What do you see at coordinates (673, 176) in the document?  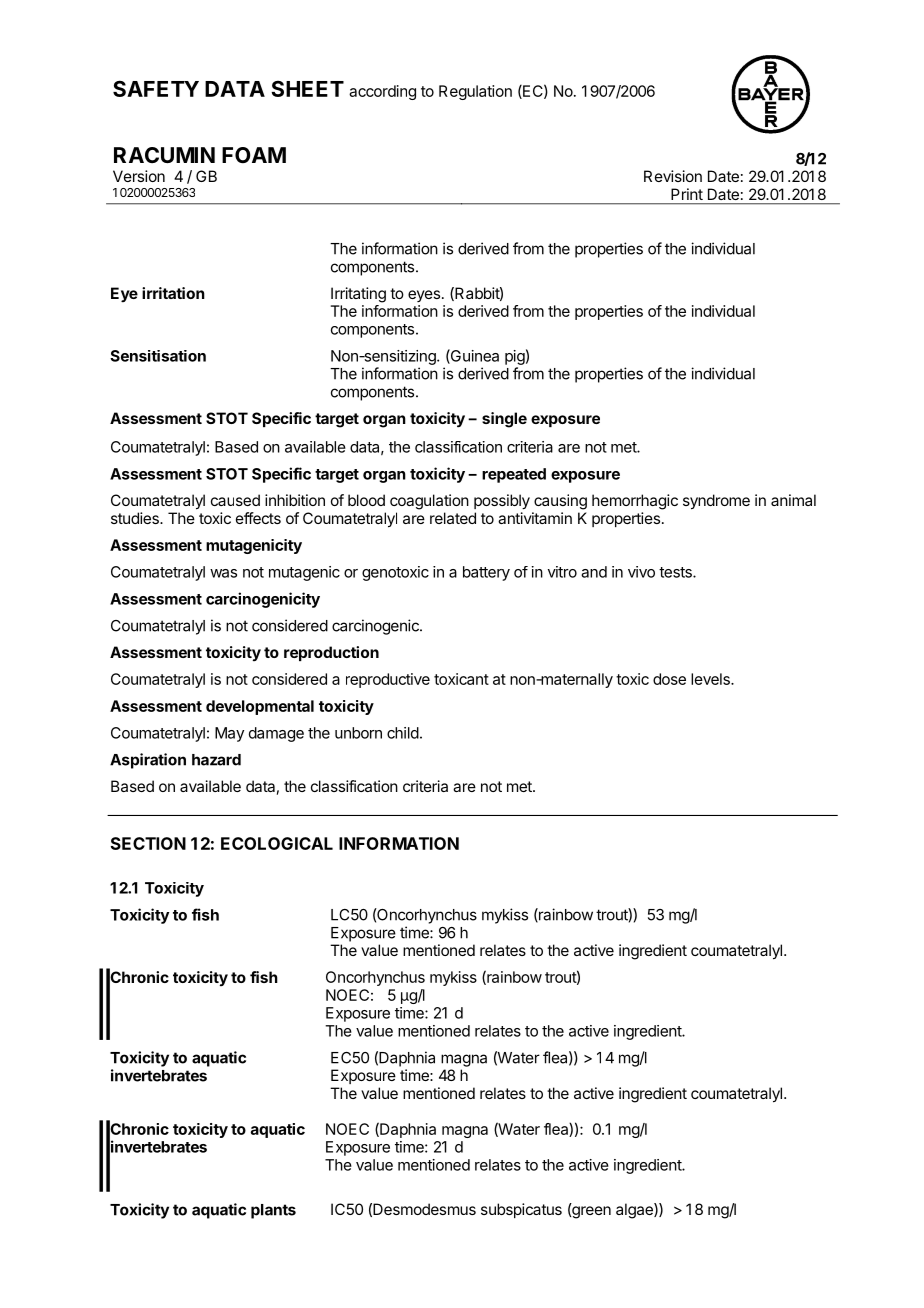 I see `Revision` at bounding box center [673, 176].
